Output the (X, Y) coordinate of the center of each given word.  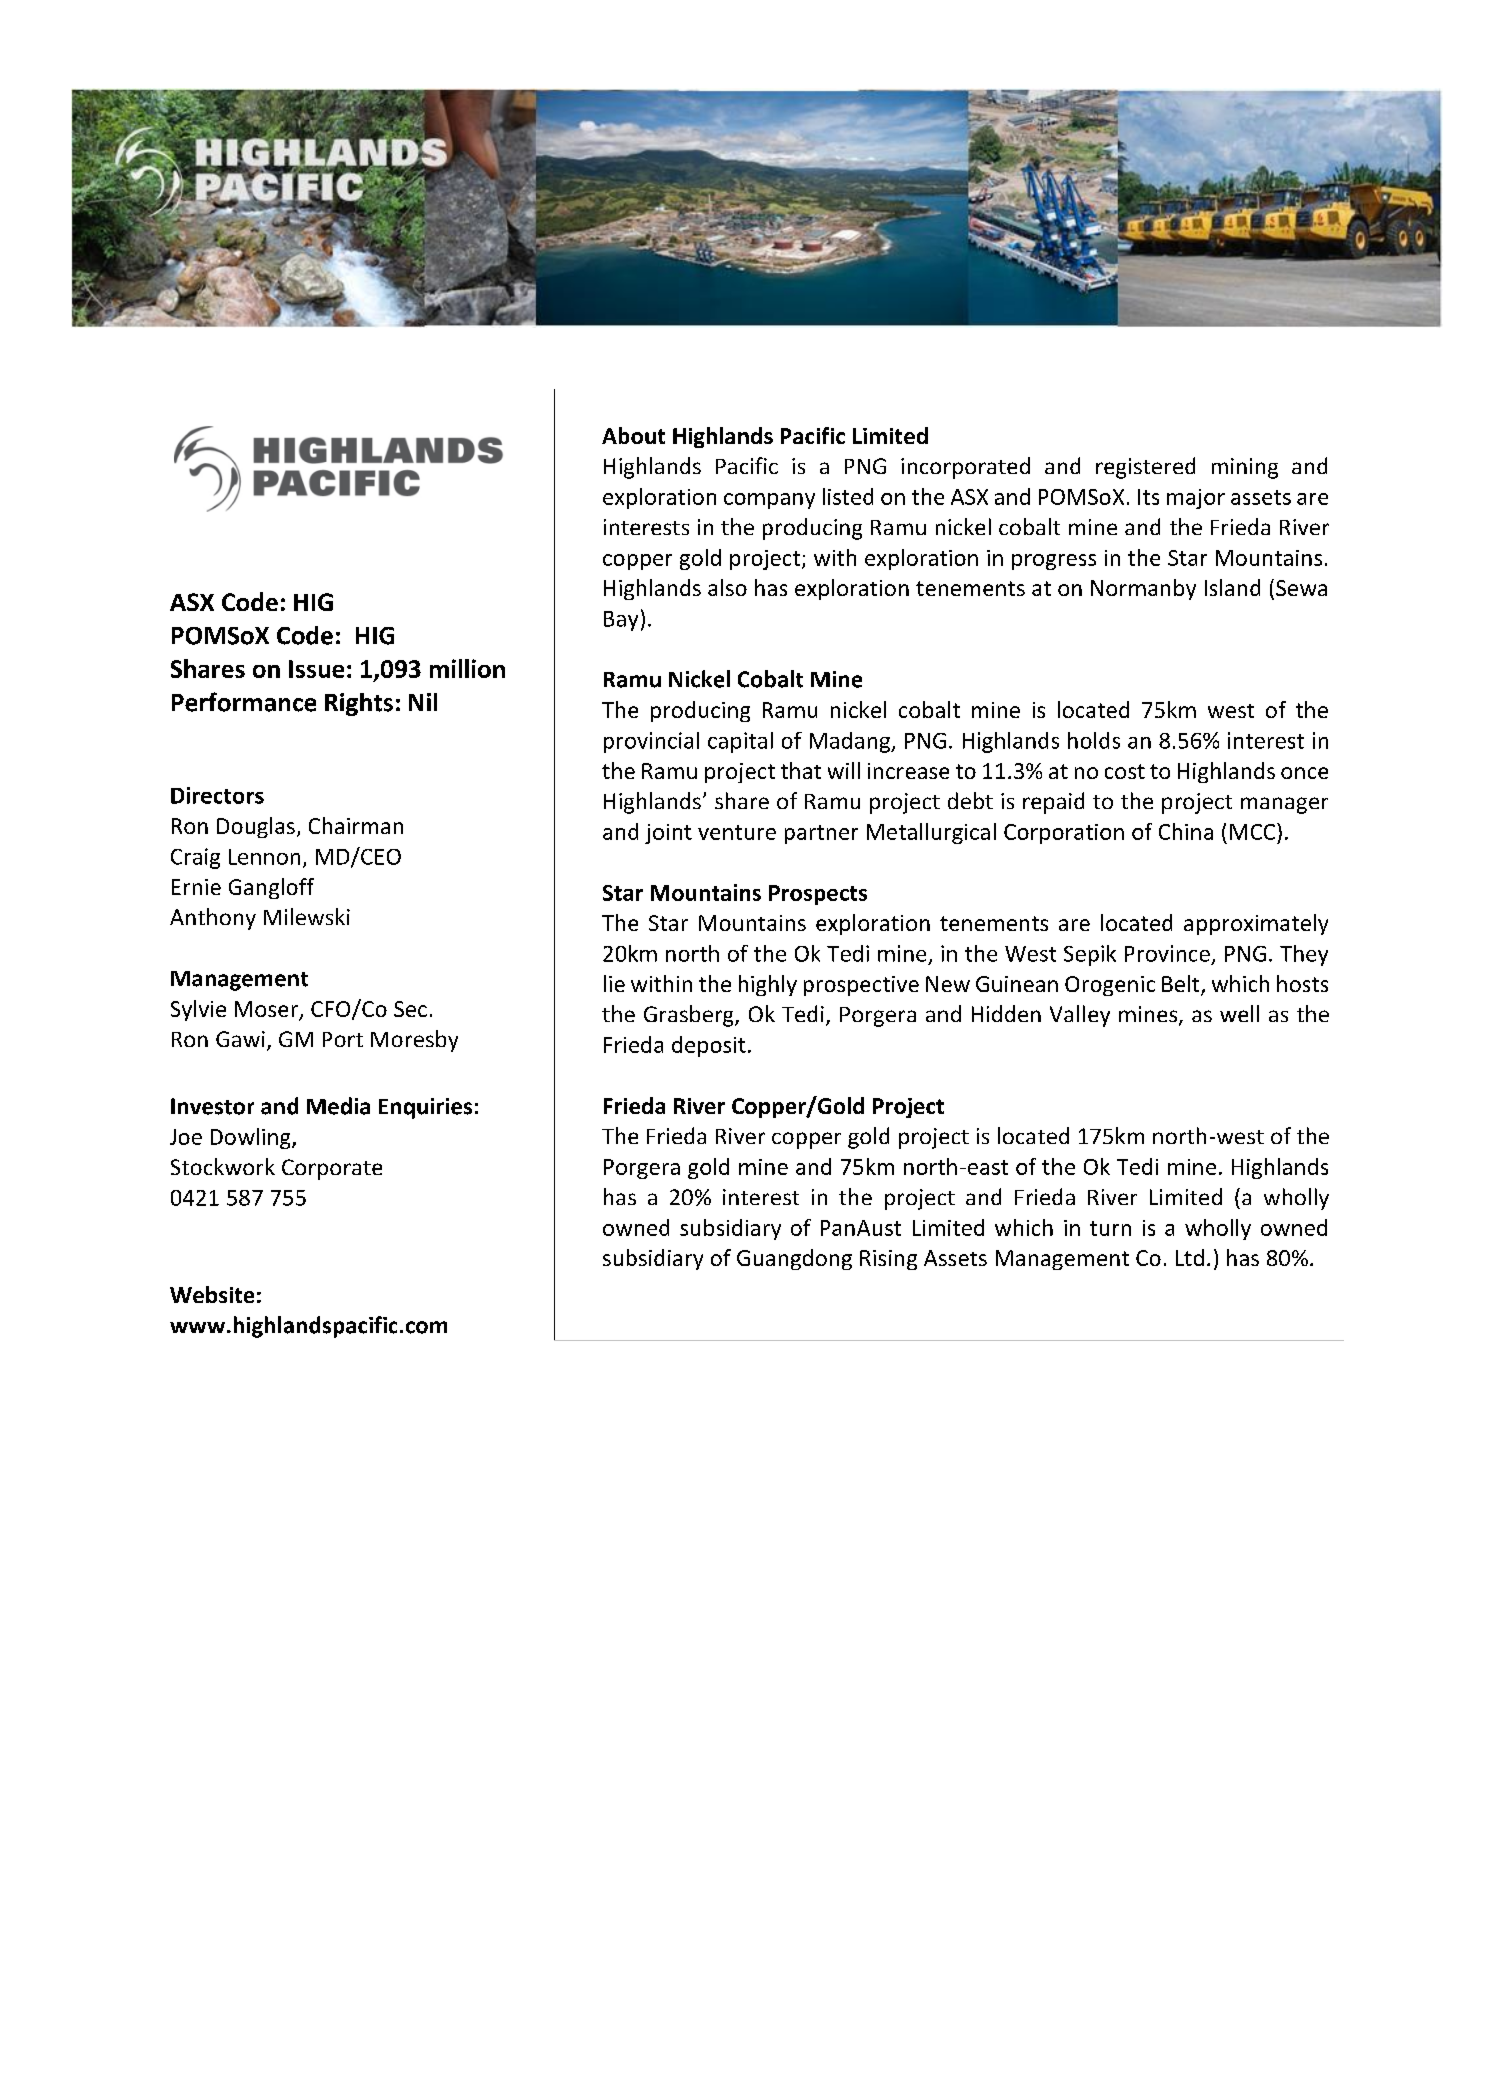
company (769, 501)
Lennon (264, 857)
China (1186, 831)
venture (737, 832)
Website (212, 1294)
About (633, 435)
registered (1145, 468)
